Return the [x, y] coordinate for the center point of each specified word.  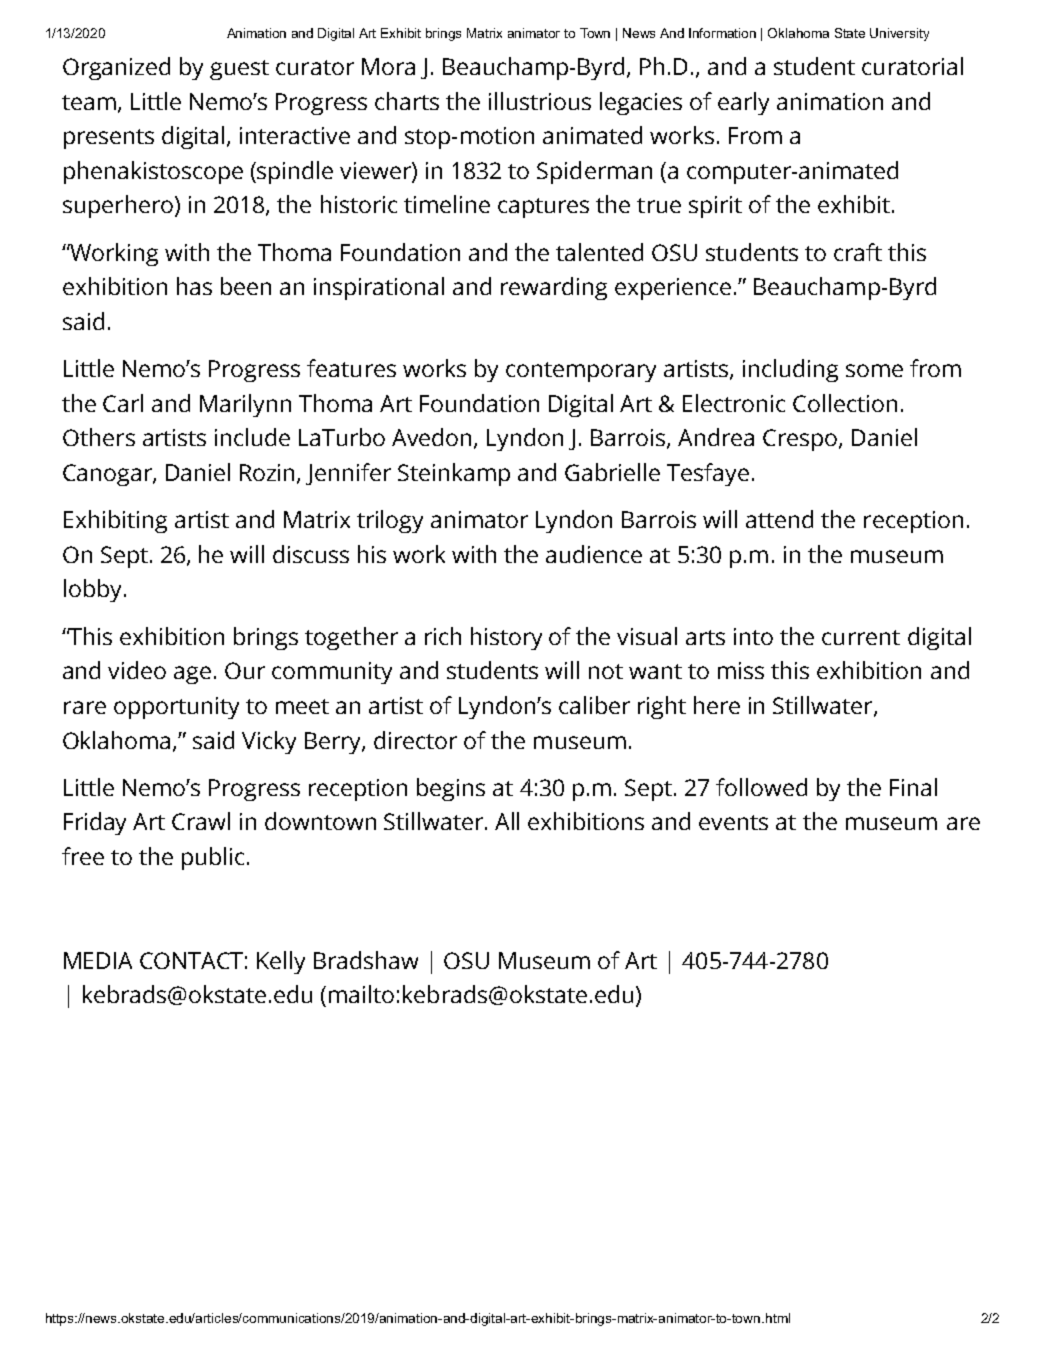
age [192, 675]
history [506, 638]
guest [239, 70]
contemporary [581, 372]
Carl [123, 403]
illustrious [540, 101]
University [899, 34]
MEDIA [98, 960]
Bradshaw [366, 960]
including [790, 370]
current [861, 637]
